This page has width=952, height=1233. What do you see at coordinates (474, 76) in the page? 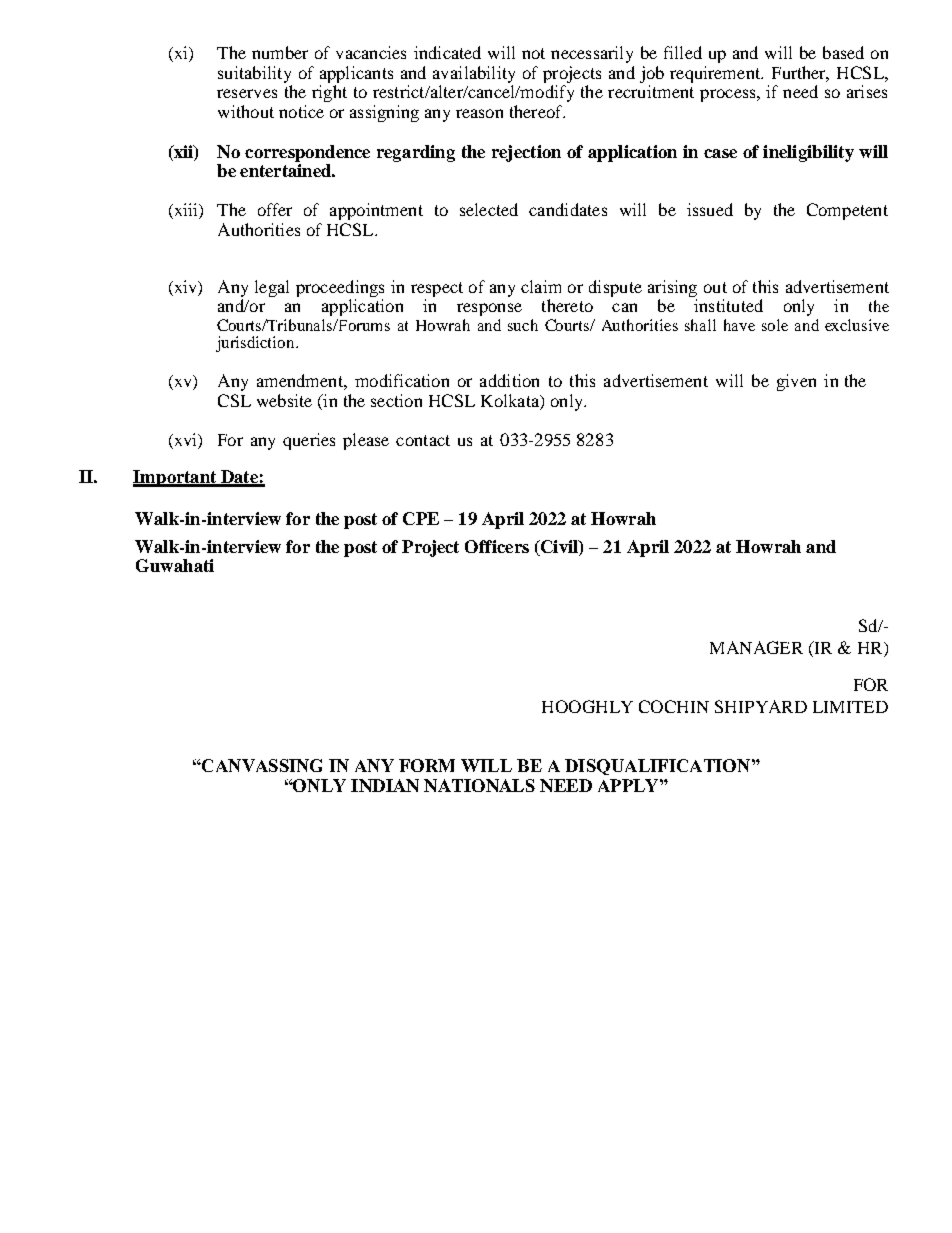
I see `availability` at bounding box center [474, 76].
